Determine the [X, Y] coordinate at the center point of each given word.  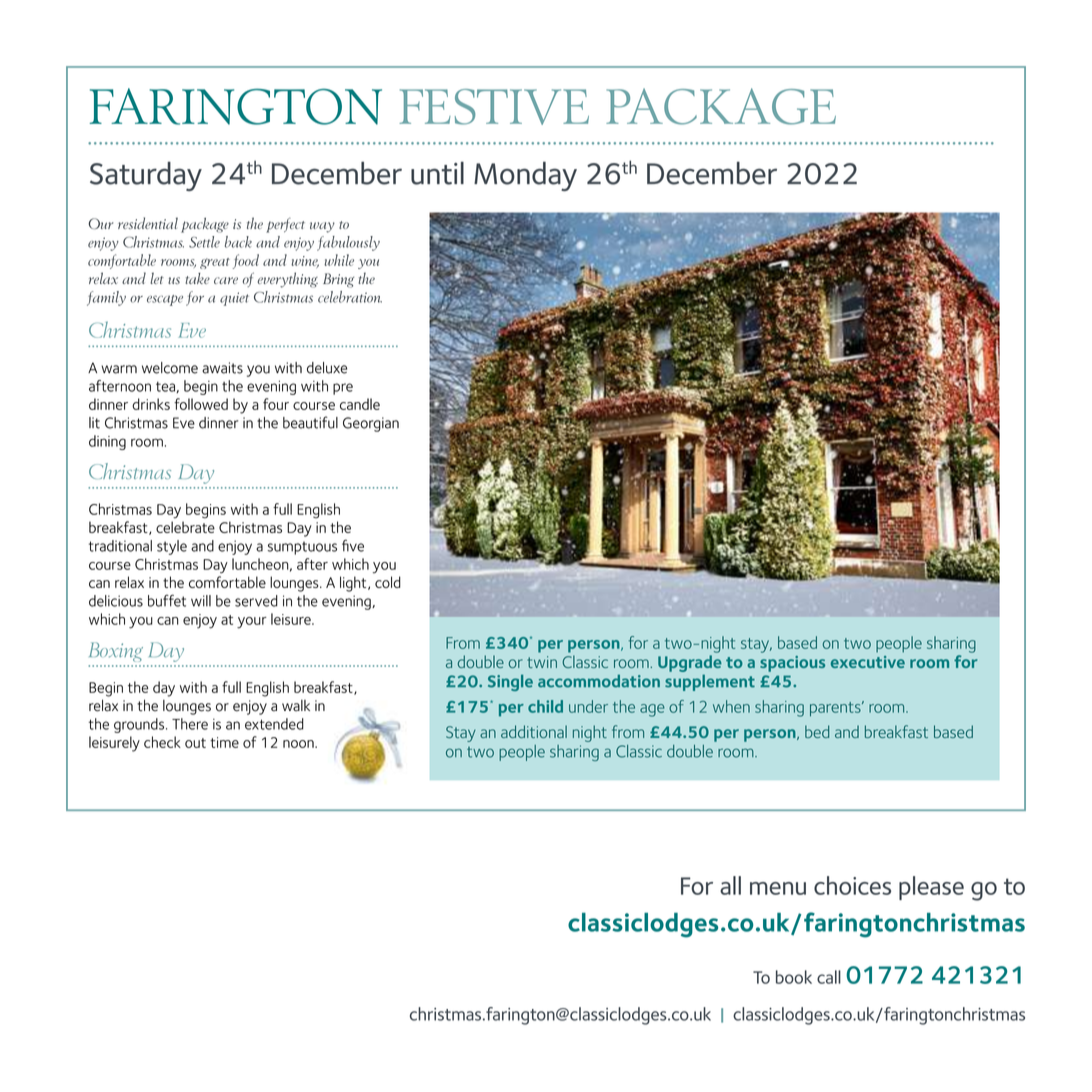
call [829, 977]
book [794, 977]
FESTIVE [494, 107]
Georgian [371, 424]
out [195, 743]
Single [510, 682]
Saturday [146, 176]
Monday [525, 176]
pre [343, 389]
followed [201, 404]
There [190, 724]
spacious [792, 664]
